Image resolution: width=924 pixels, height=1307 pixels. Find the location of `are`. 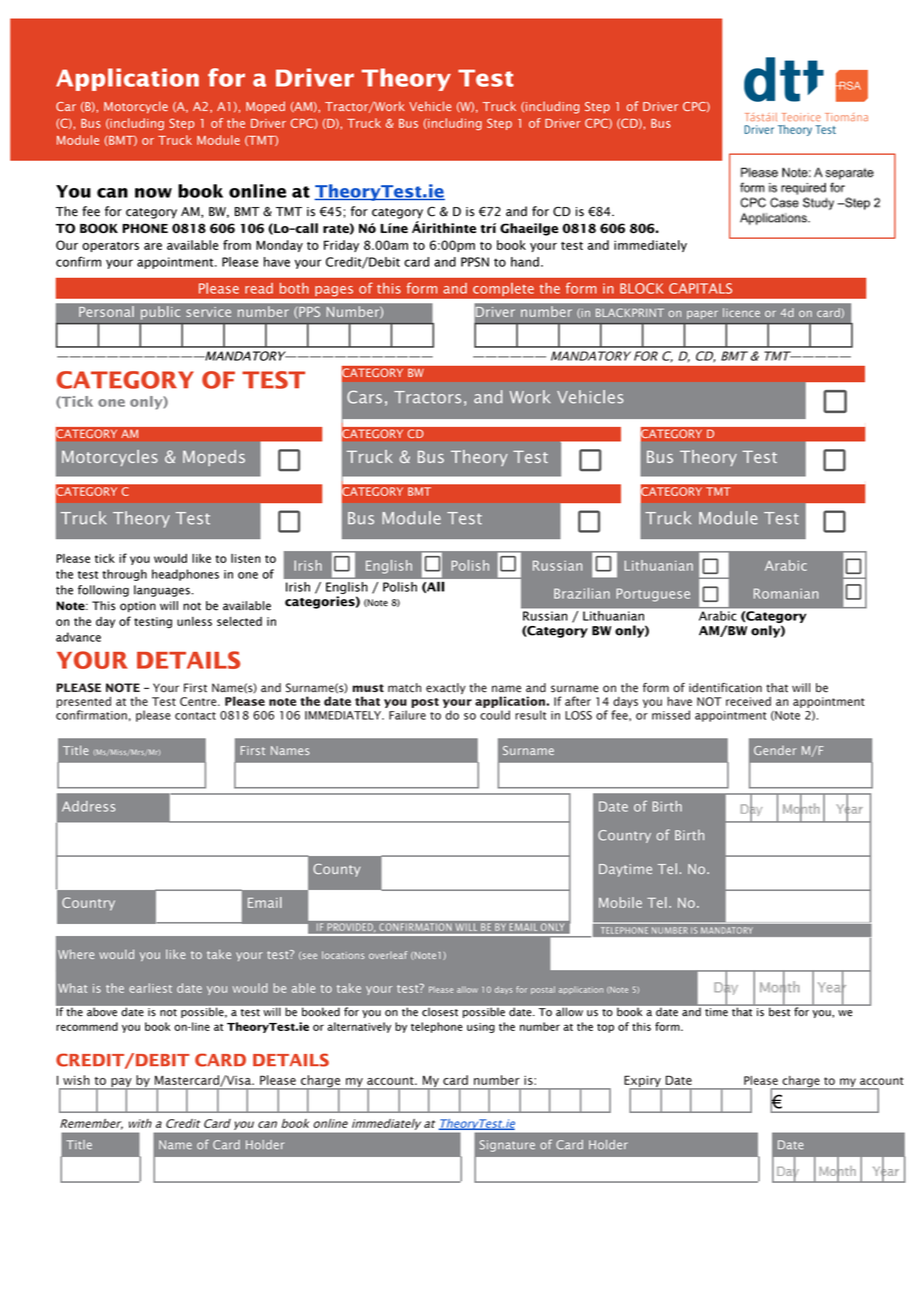

are is located at coordinates (153, 246).
